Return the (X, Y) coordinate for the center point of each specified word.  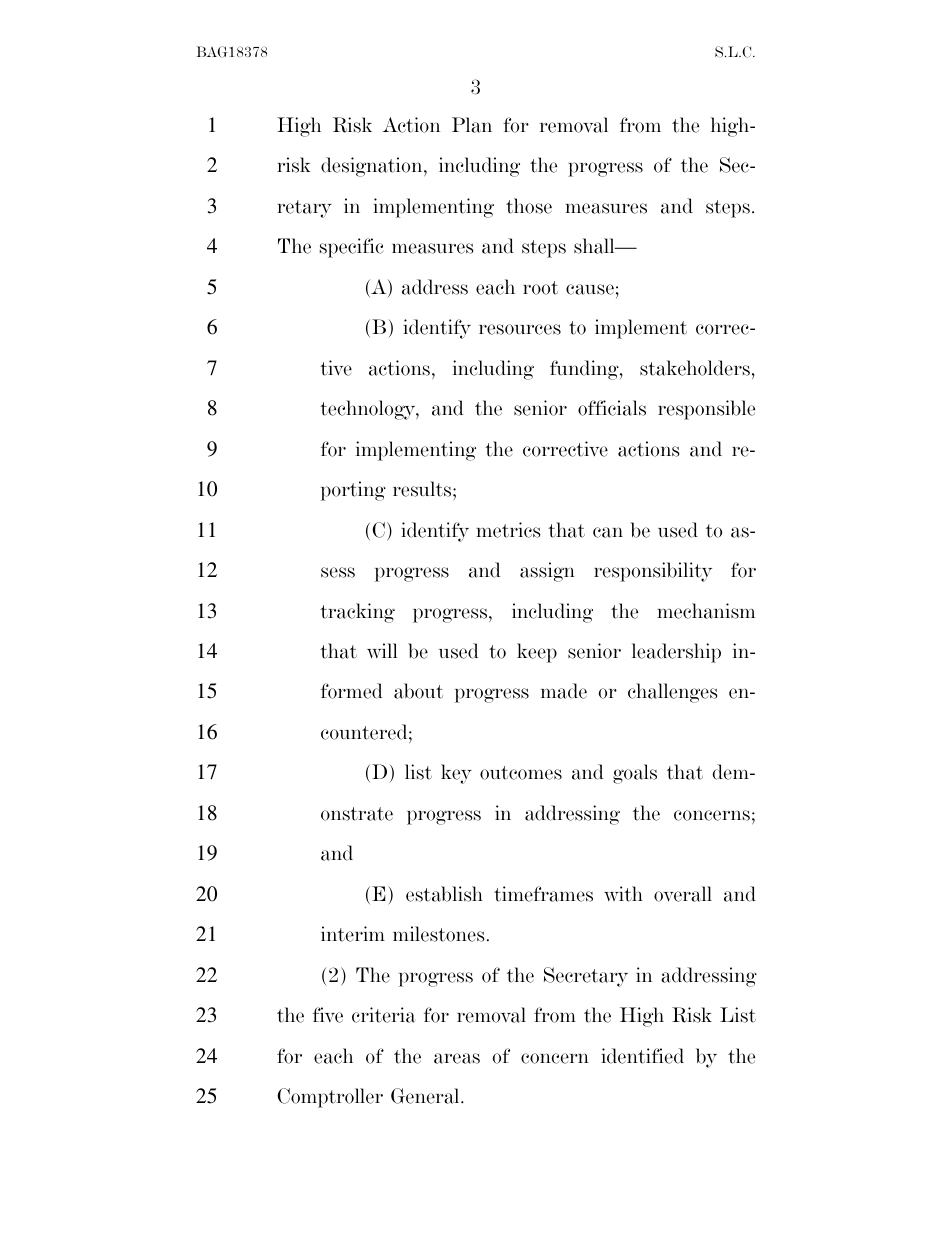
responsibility (653, 572)
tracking (357, 613)
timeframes (543, 894)
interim (353, 934)
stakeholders (695, 368)
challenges (672, 693)
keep (537, 653)
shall (595, 246)
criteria (384, 1015)
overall (683, 894)
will (382, 651)
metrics (508, 530)
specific (352, 248)
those (529, 206)
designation (373, 167)
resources (520, 329)
